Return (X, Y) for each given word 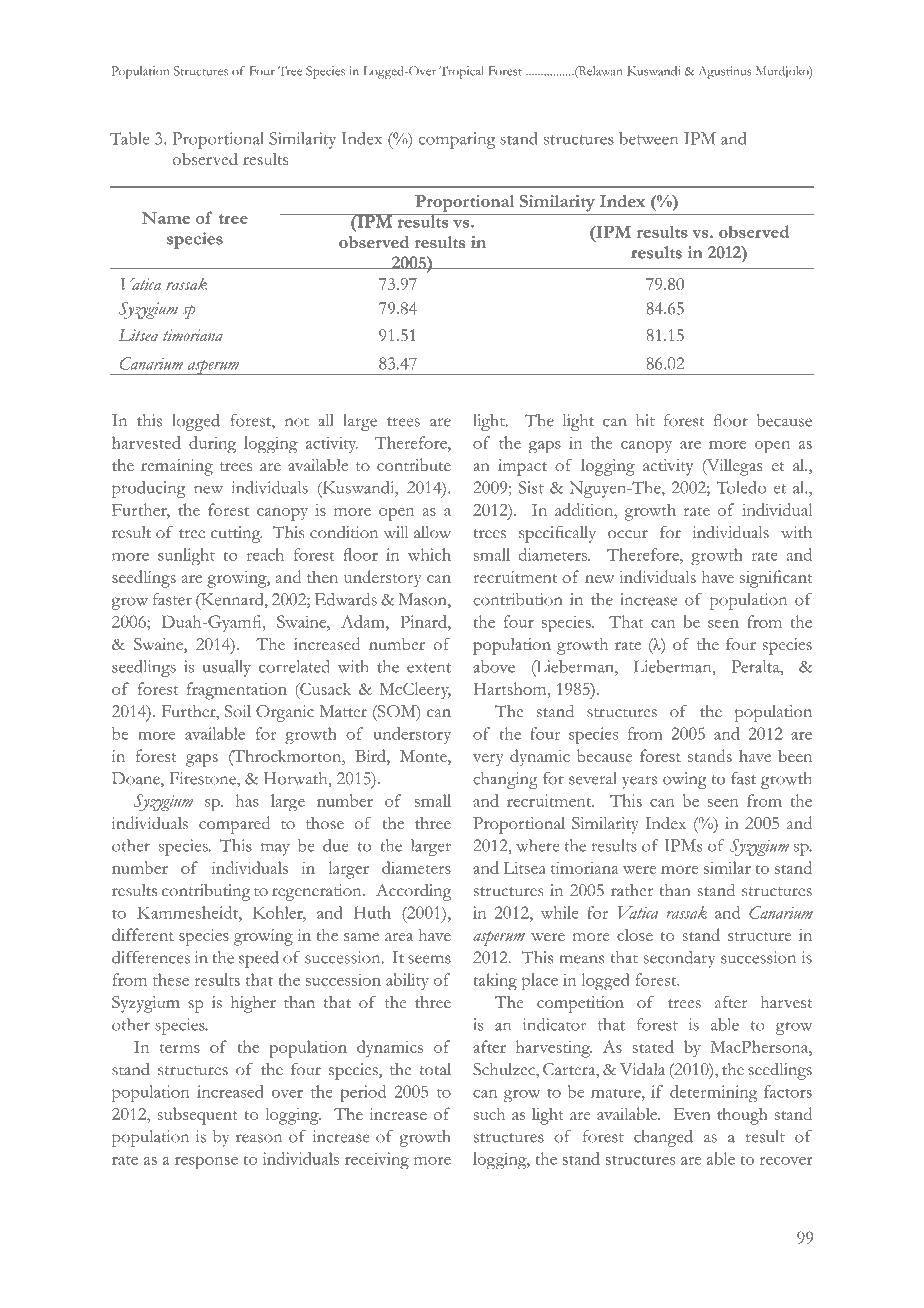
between (648, 138)
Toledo (741, 487)
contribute (414, 464)
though (742, 1116)
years (639, 782)
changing (505, 780)
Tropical (461, 72)
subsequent (198, 1116)
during (212, 445)
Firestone (203, 778)
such (489, 1113)
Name (165, 218)
